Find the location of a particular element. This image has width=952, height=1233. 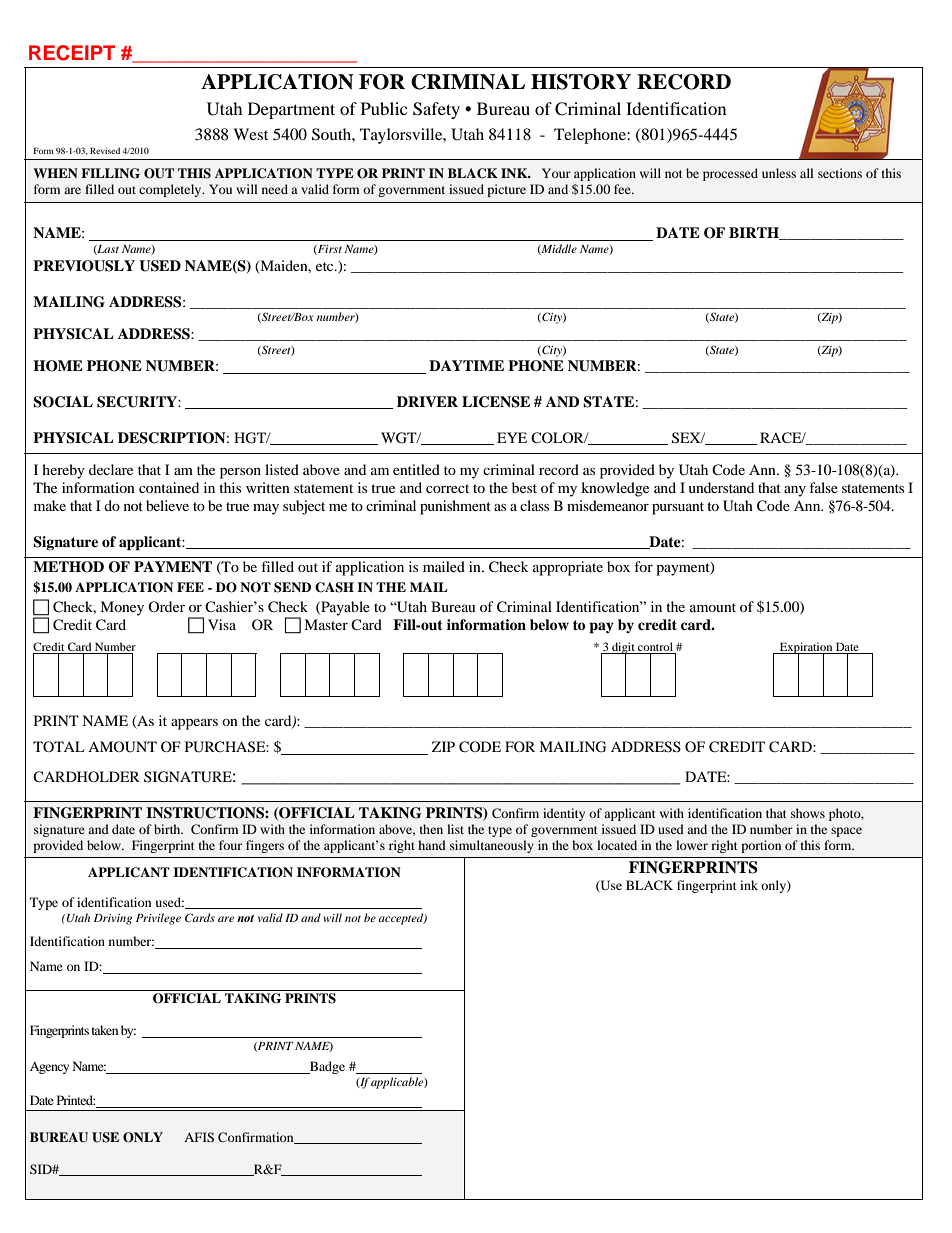

taken is located at coordinates (105, 1030).
